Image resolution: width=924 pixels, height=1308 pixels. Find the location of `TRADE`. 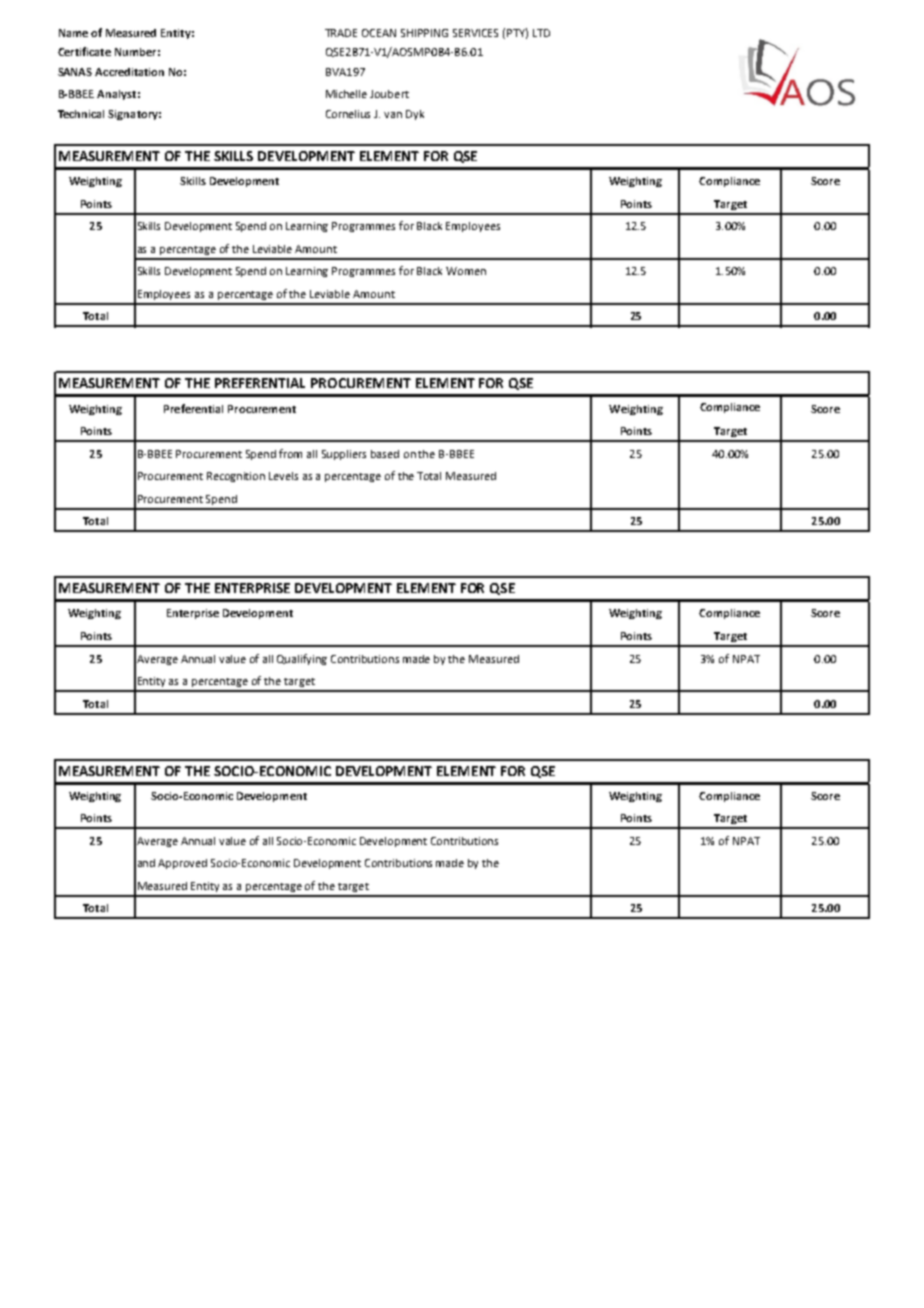

TRADE is located at coordinates (341, 33).
